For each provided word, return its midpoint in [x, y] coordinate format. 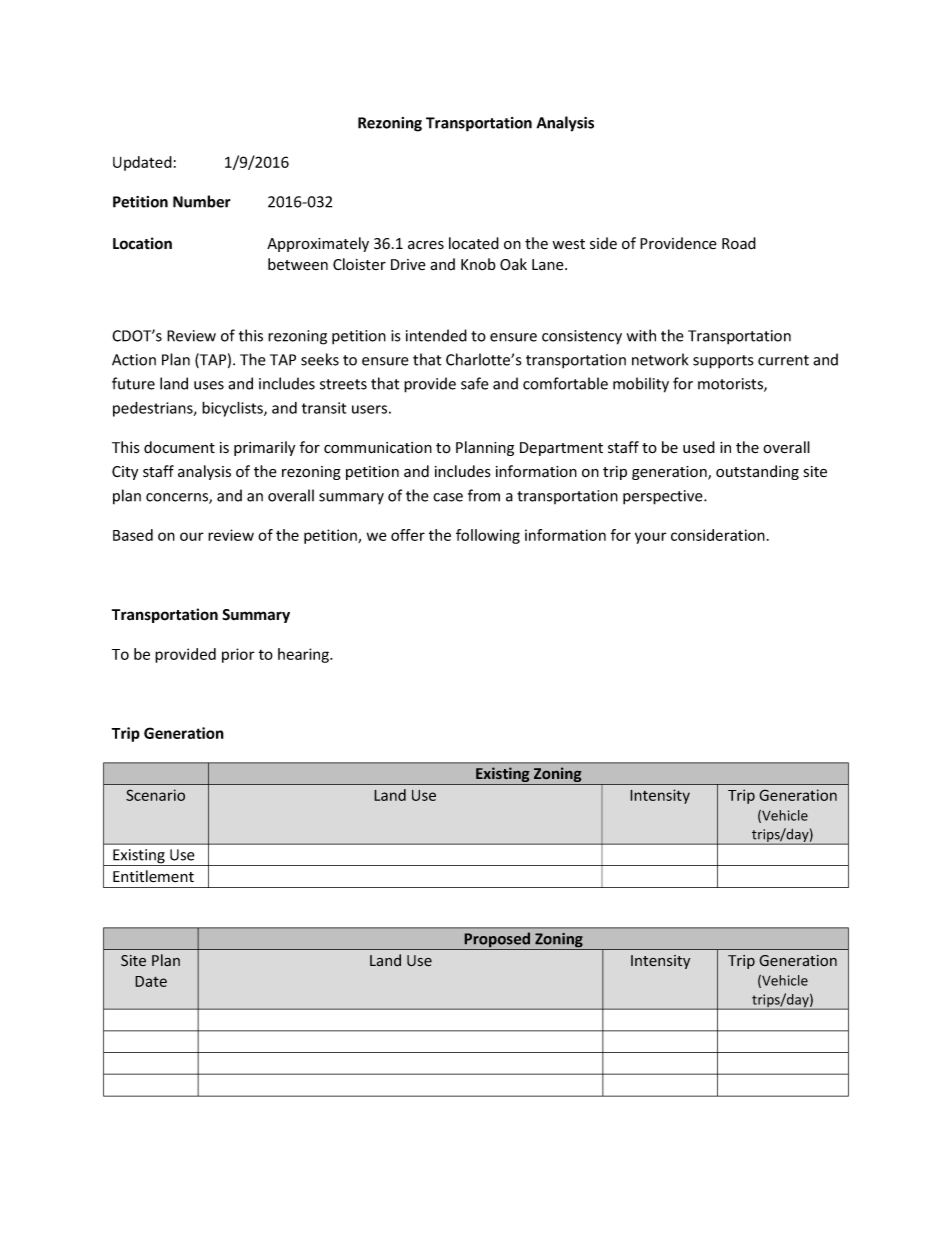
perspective [664, 497]
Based [133, 535]
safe [475, 383]
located [474, 243]
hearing [304, 655]
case [448, 497]
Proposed [497, 941]
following [488, 536]
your [651, 538]
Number [202, 201]
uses [209, 385]
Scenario [155, 795]
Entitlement [153, 876]
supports [723, 362]
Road [739, 243]
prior [238, 655]
